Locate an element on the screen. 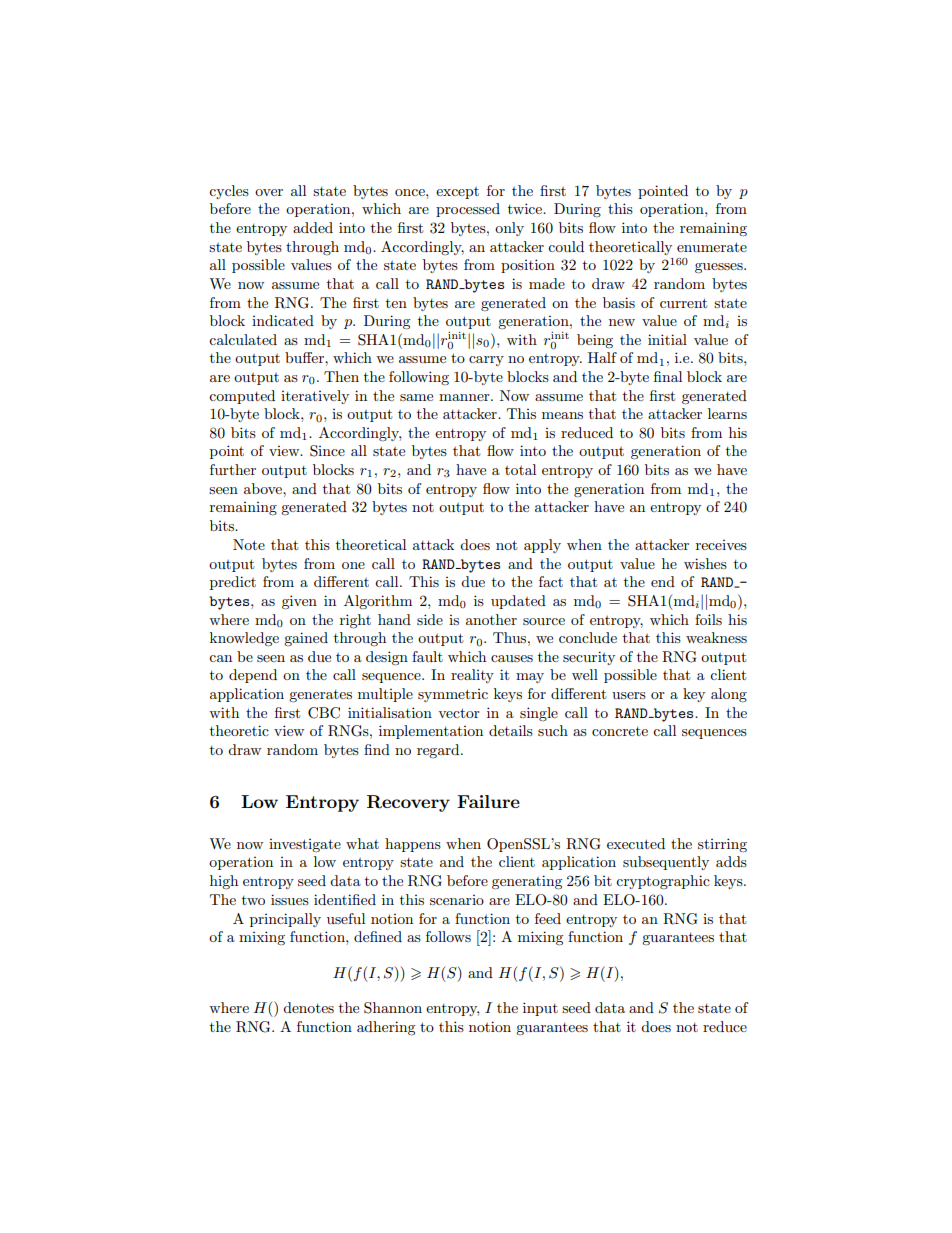  given is located at coordinates (299, 602).
